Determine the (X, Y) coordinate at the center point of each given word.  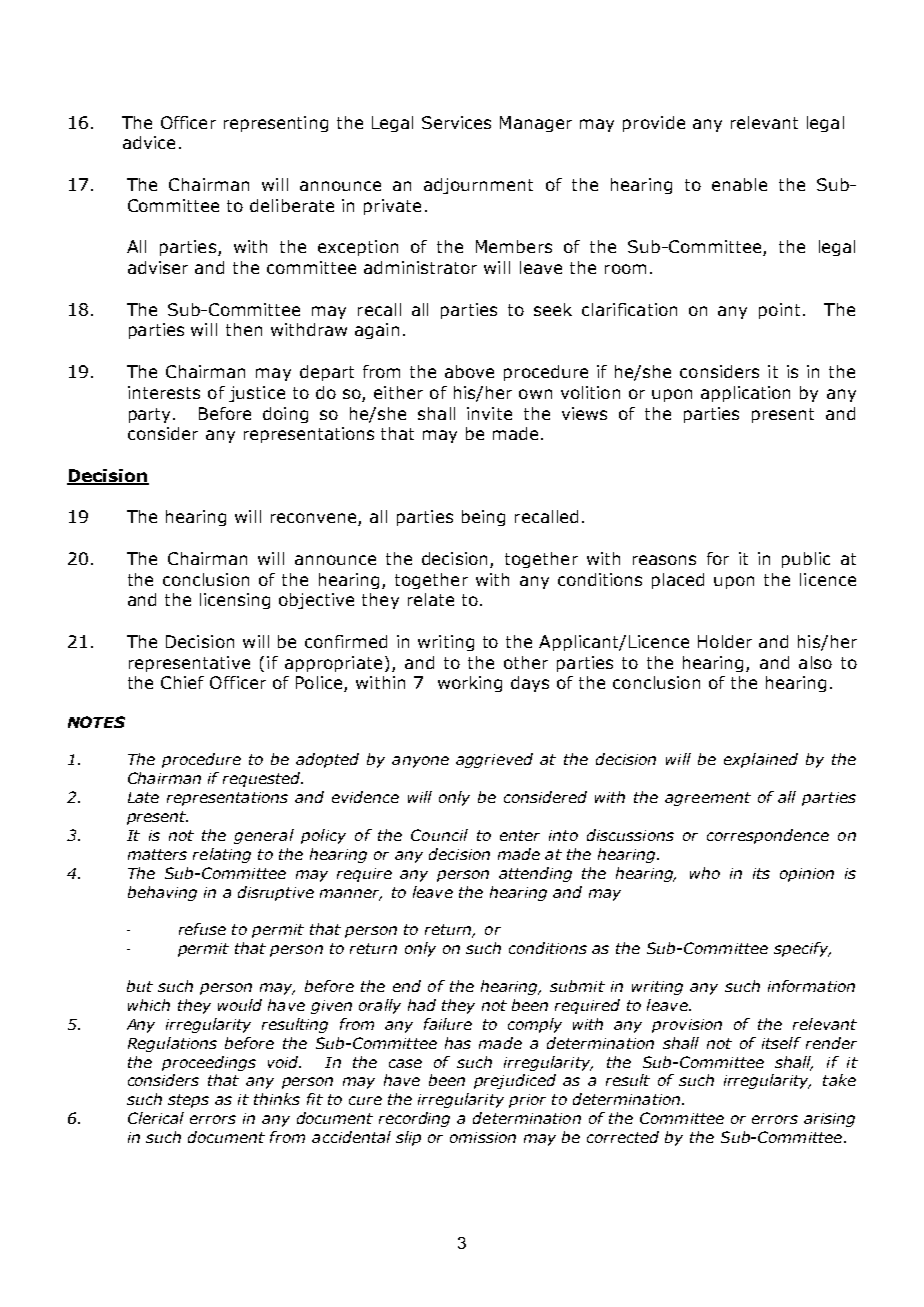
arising (829, 1120)
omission (483, 1137)
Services (456, 122)
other (526, 662)
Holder (725, 641)
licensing (235, 601)
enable (739, 184)
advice (149, 142)
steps (188, 1101)
